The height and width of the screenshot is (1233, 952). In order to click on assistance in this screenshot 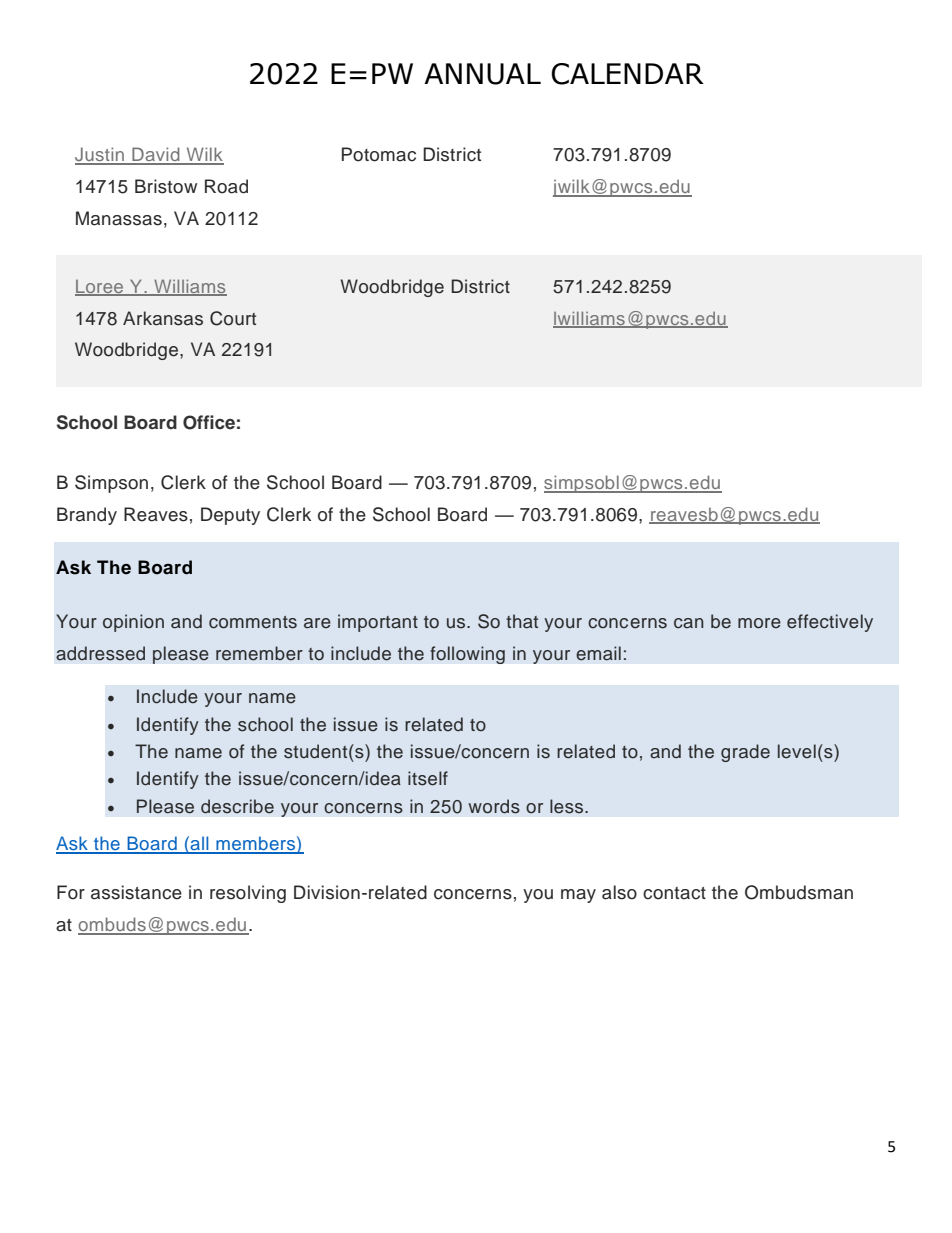, I will do `click(136, 892)`.
